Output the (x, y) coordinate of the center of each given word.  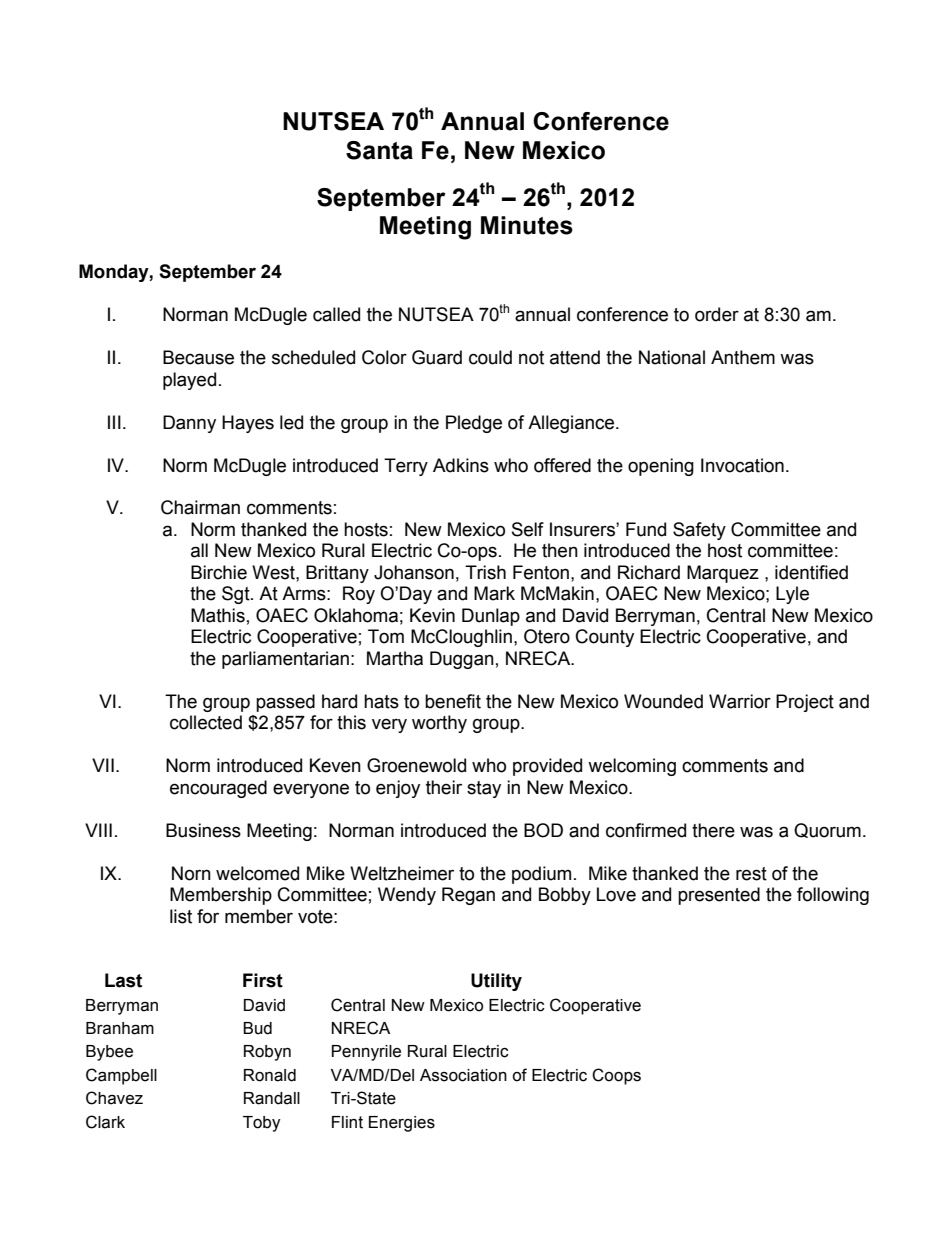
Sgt (237, 595)
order (717, 314)
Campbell (121, 1076)
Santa (379, 150)
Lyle (792, 595)
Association (463, 1075)
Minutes (527, 225)
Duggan (462, 660)
